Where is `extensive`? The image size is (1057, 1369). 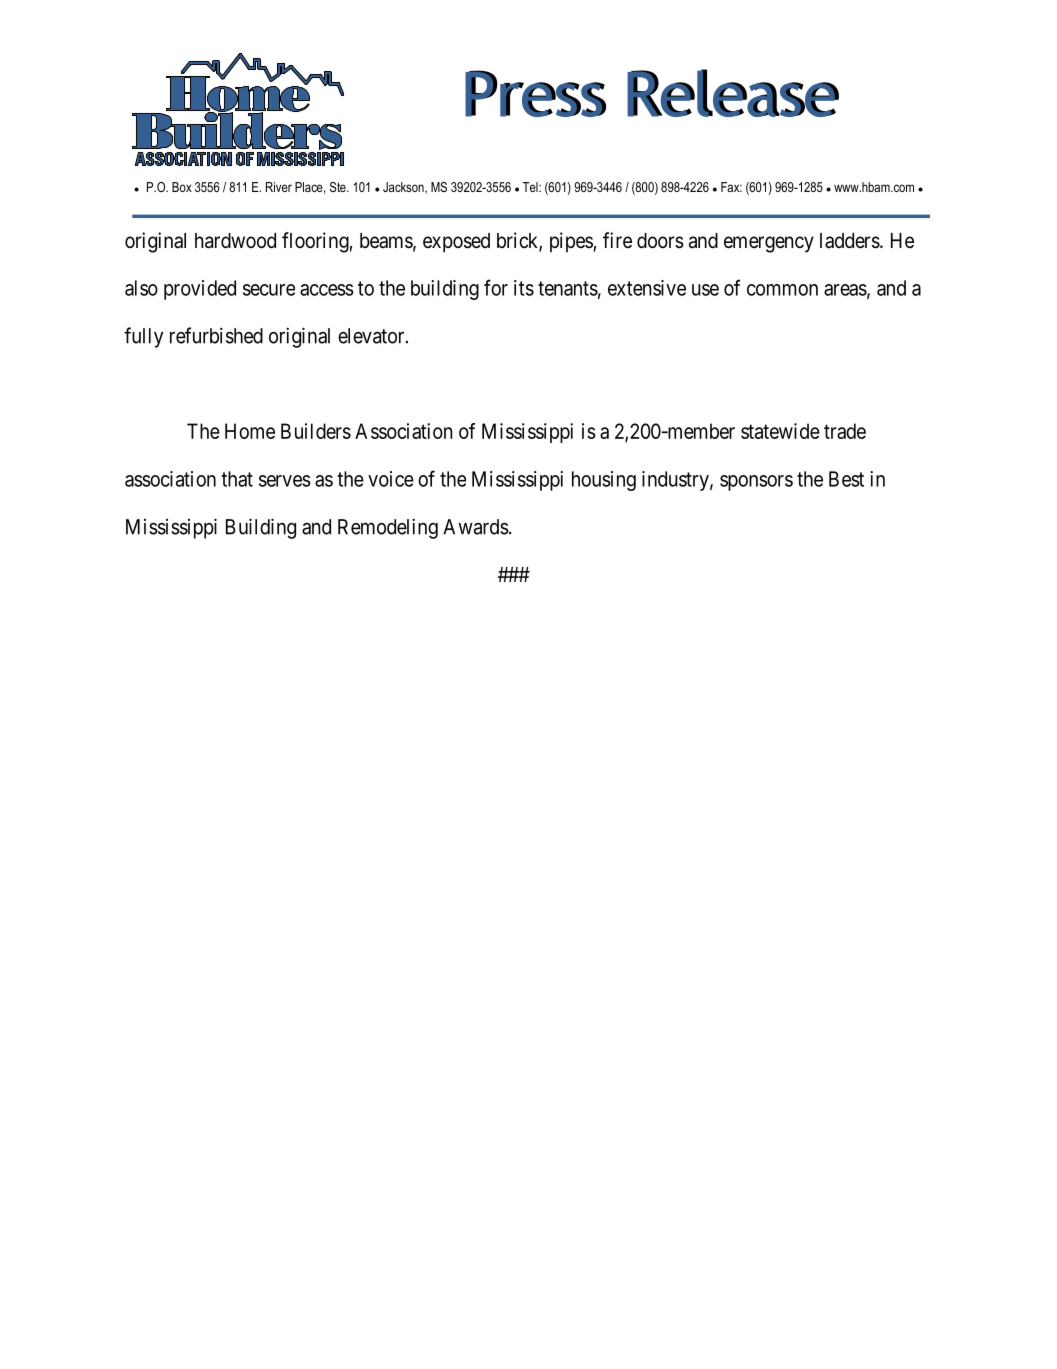 extensive is located at coordinates (647, 288).
